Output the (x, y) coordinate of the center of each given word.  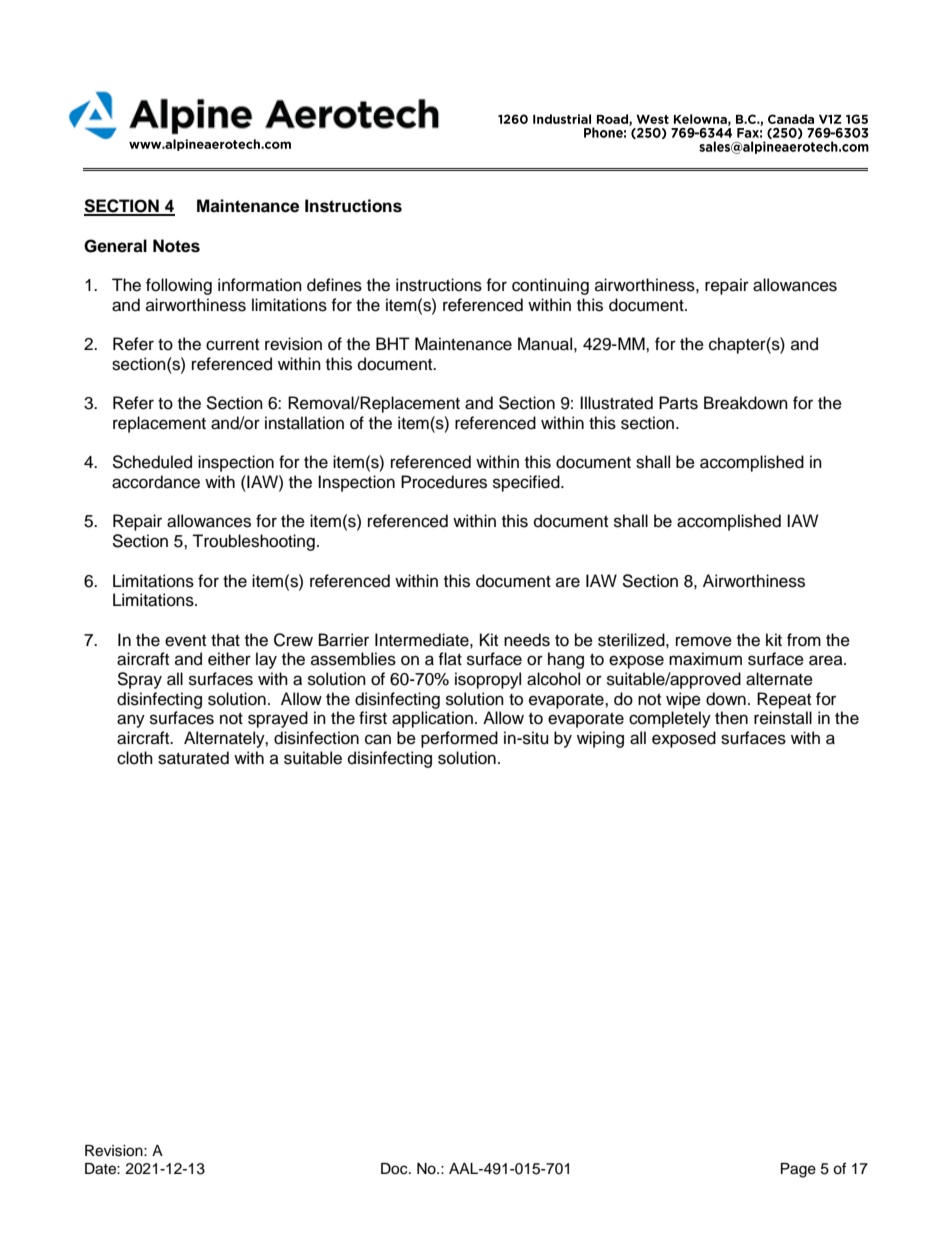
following (179, 286)
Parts (678, 403)
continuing (550, 286)
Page (798, 1170)
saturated (193, 758)
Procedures (444, 482)
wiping (600, 739)
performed (459, 739)
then (731, 718)
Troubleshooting (253, 542)
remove (704, 641)
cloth (135, 758)
